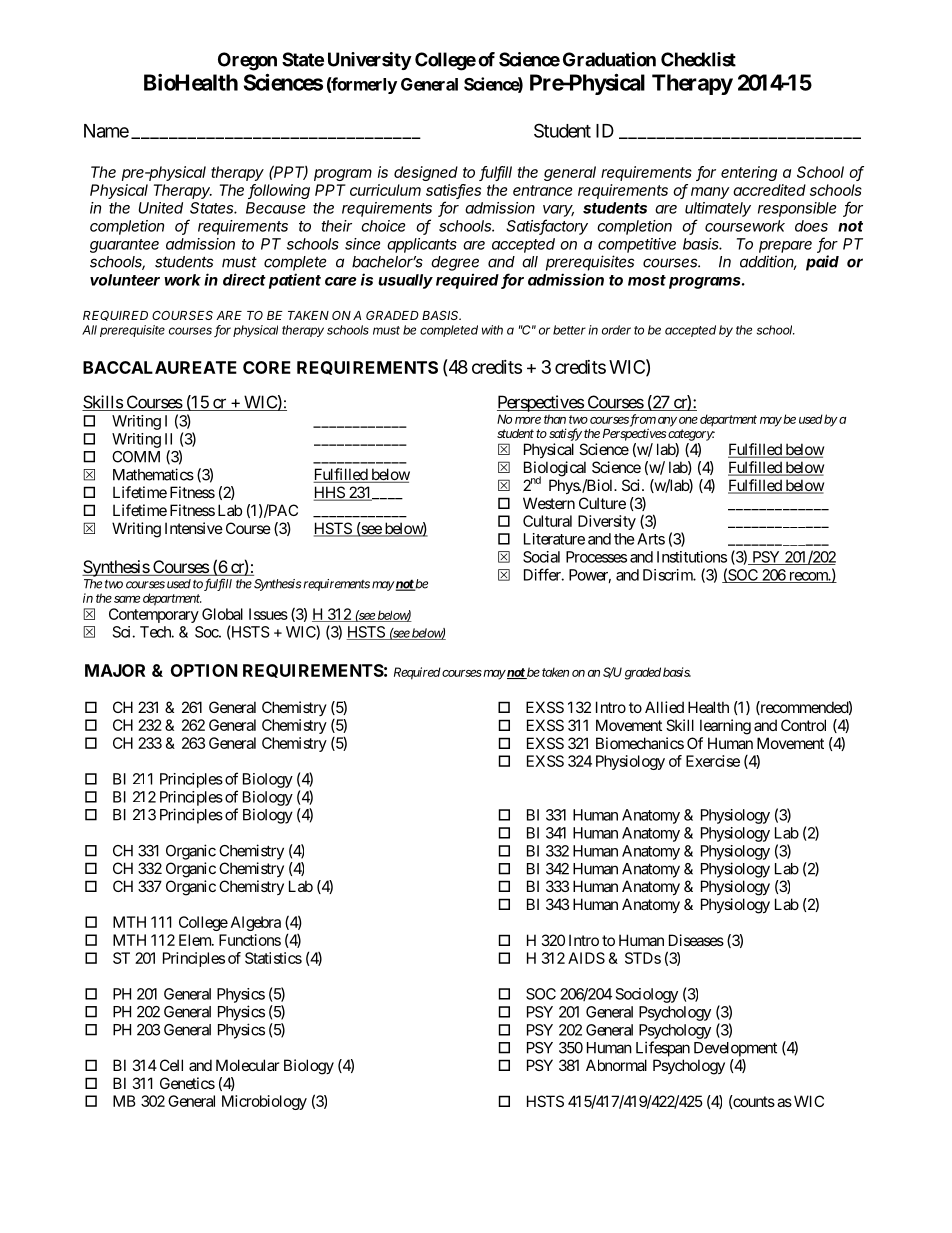  What do you see at coordinates (698, 59) in the screenshot?
I see `Checklist` at bounding box center [698, 59].
